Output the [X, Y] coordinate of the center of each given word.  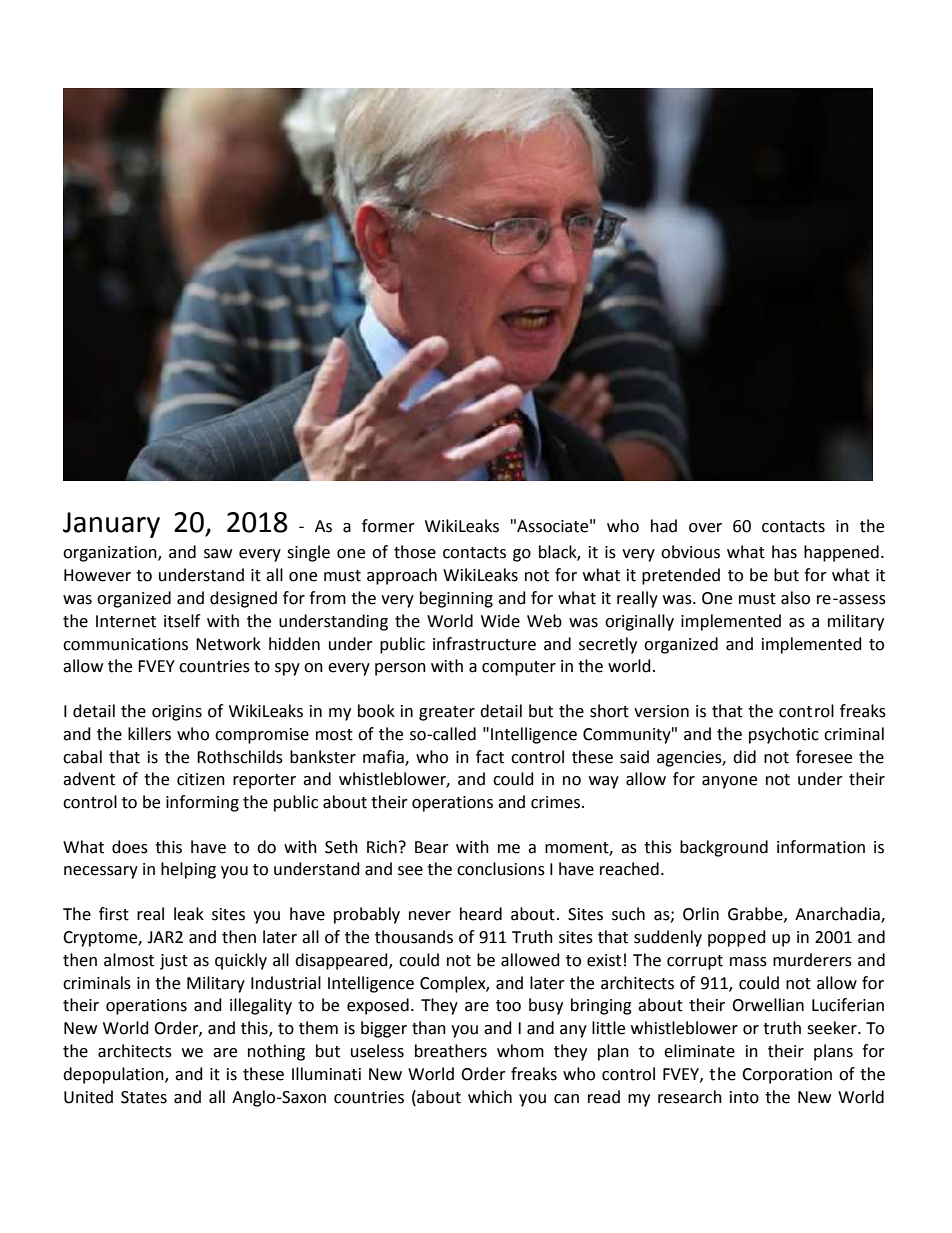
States [144, 1097]
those [415, 552]
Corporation [787, 1076]
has [784, 552]
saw [218, 554]
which [490, 1097]
